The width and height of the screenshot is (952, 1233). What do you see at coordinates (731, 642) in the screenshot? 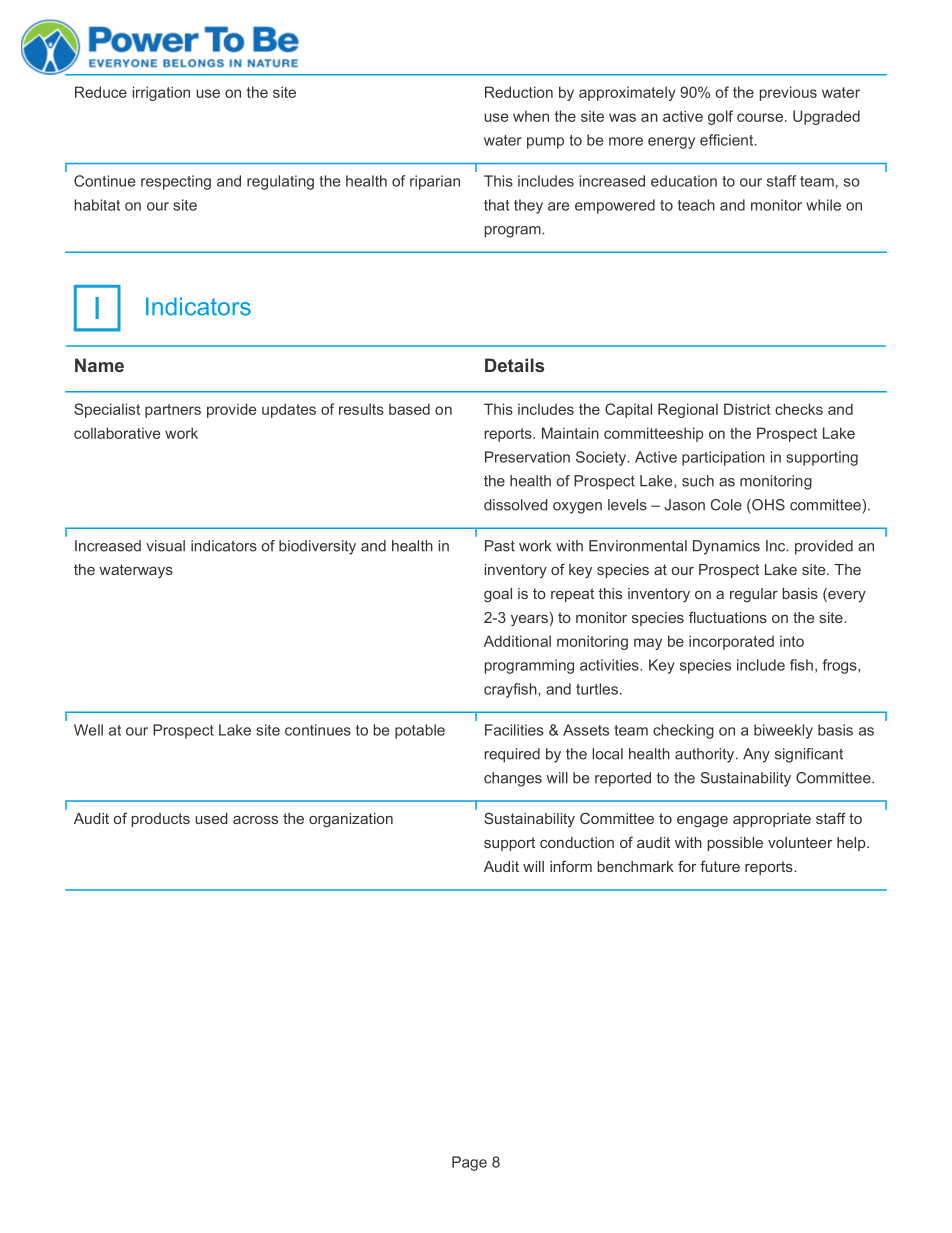
I see `incorporated` at bounding box center [731, 642].
